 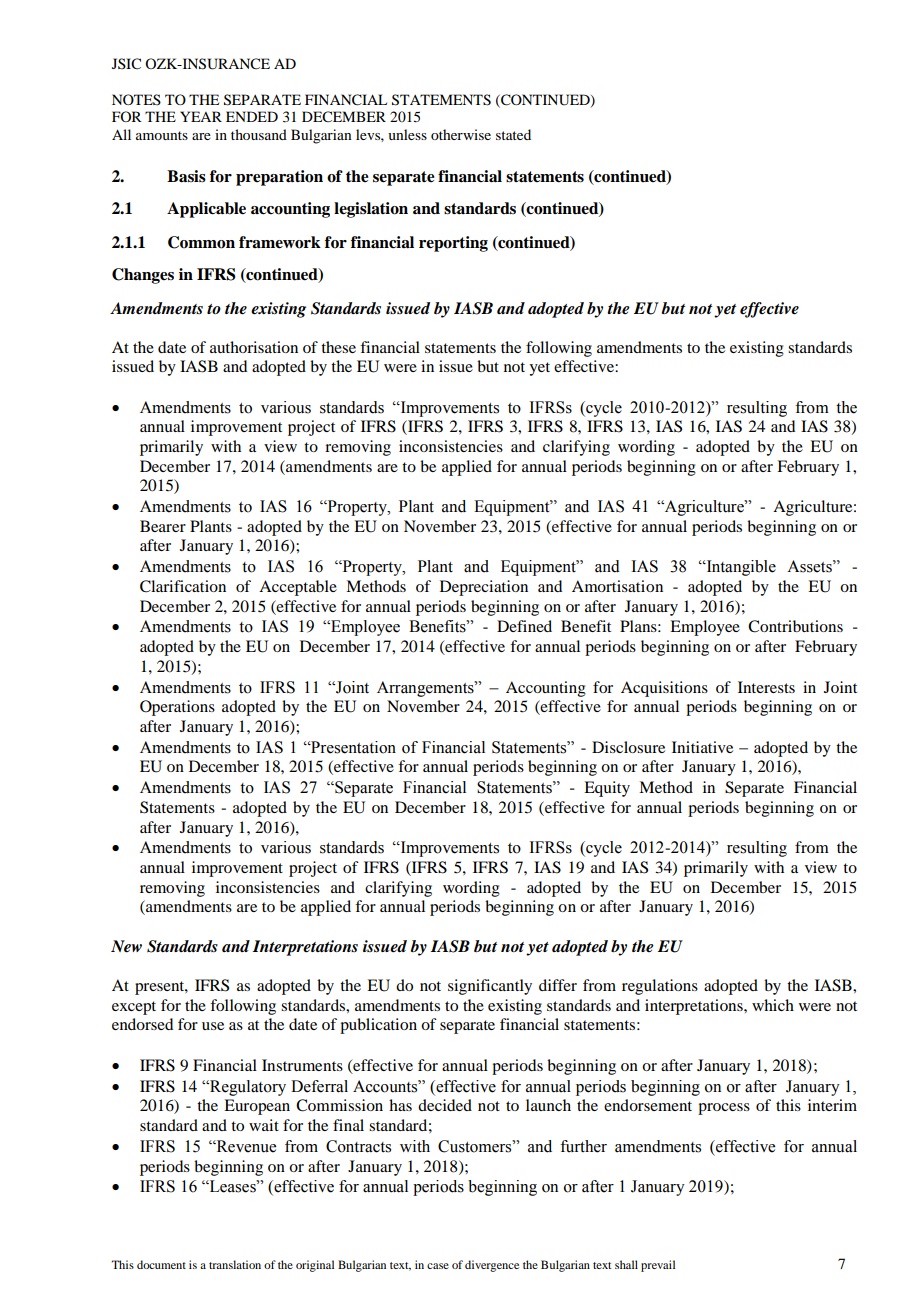 I want to click on otherwise, so click(x=461, y=134).
